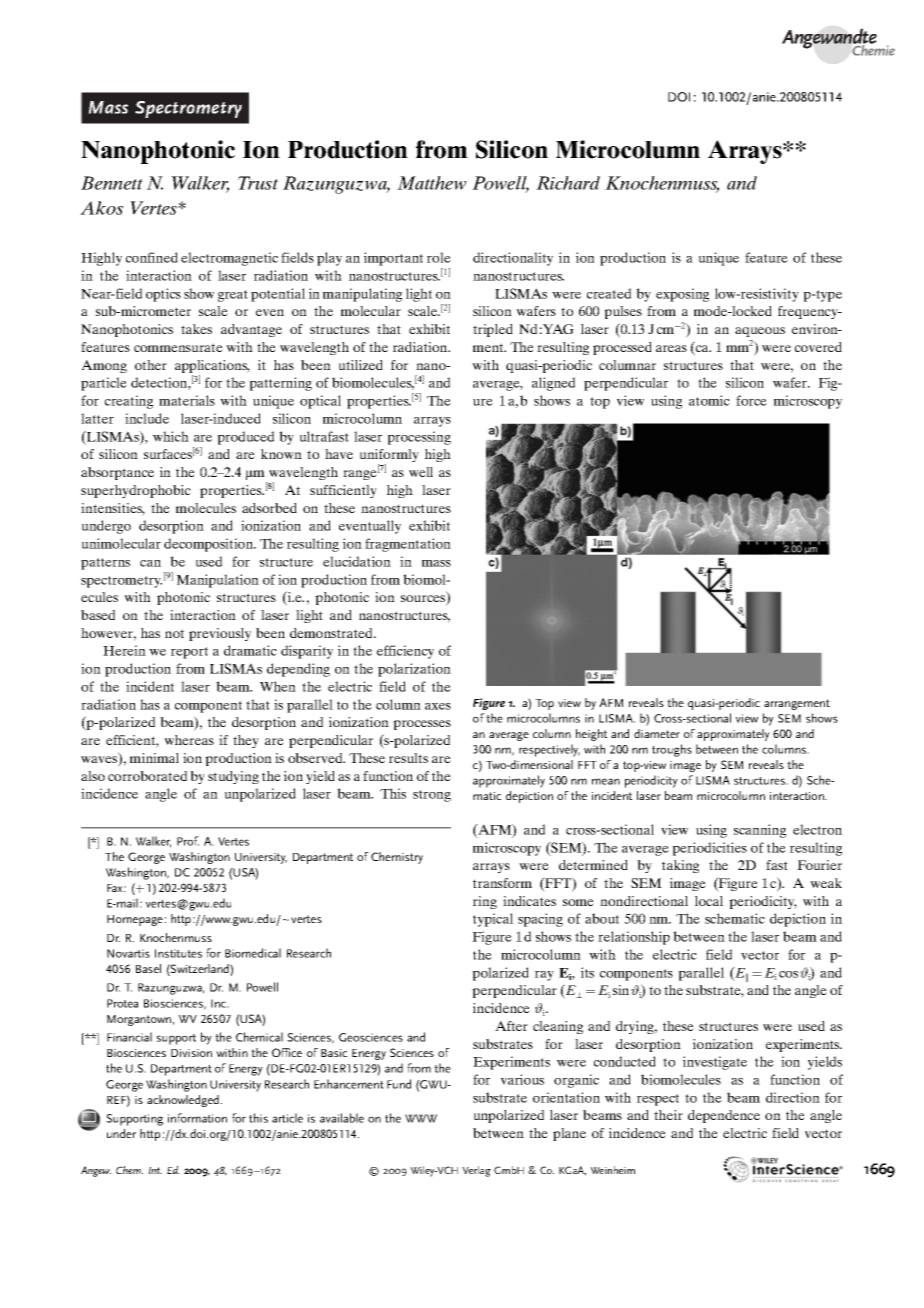  Describe the element at coordinates (152, 257) in the document. I see `confined` at that location.
